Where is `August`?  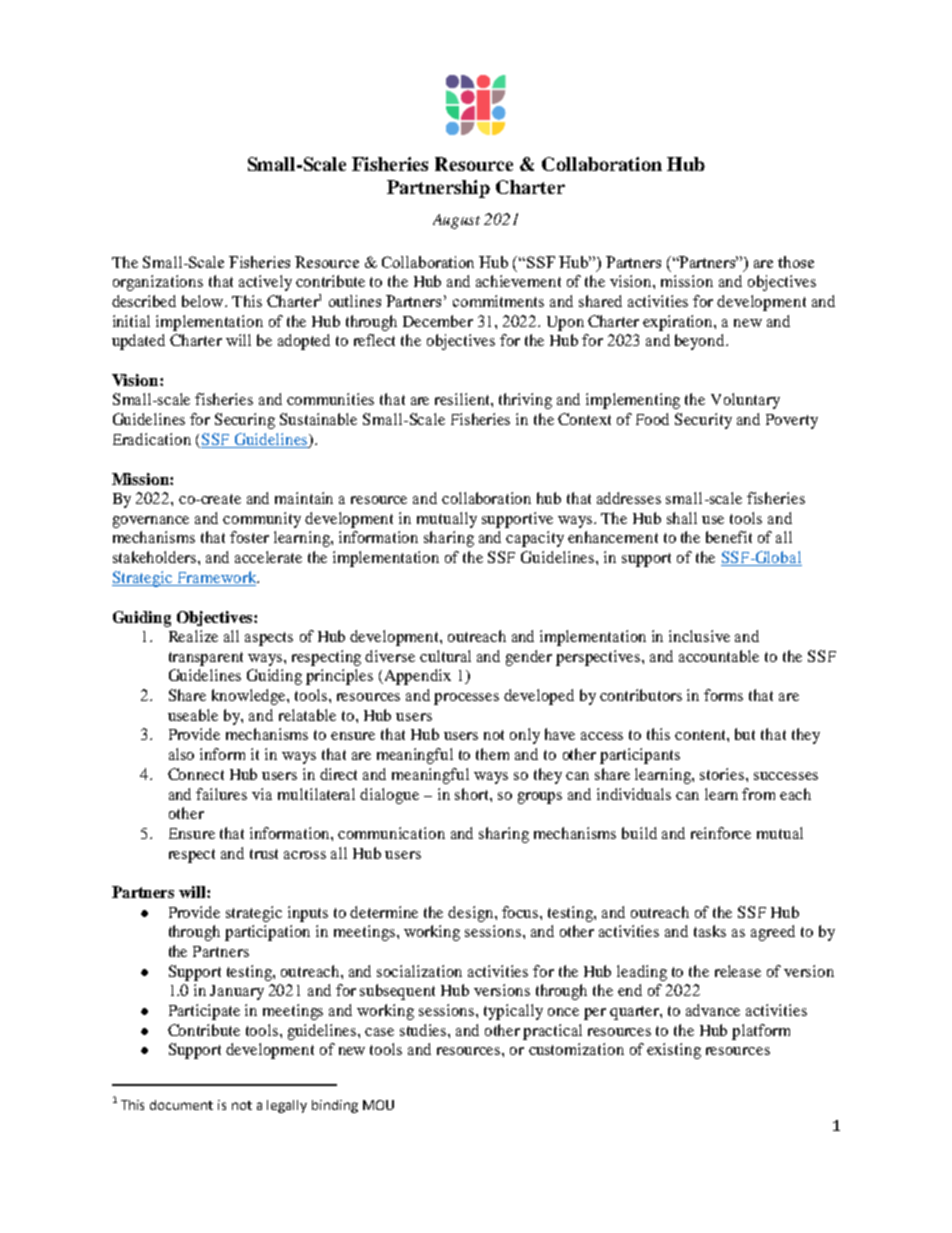
August is located at coordinates (456, 221).
